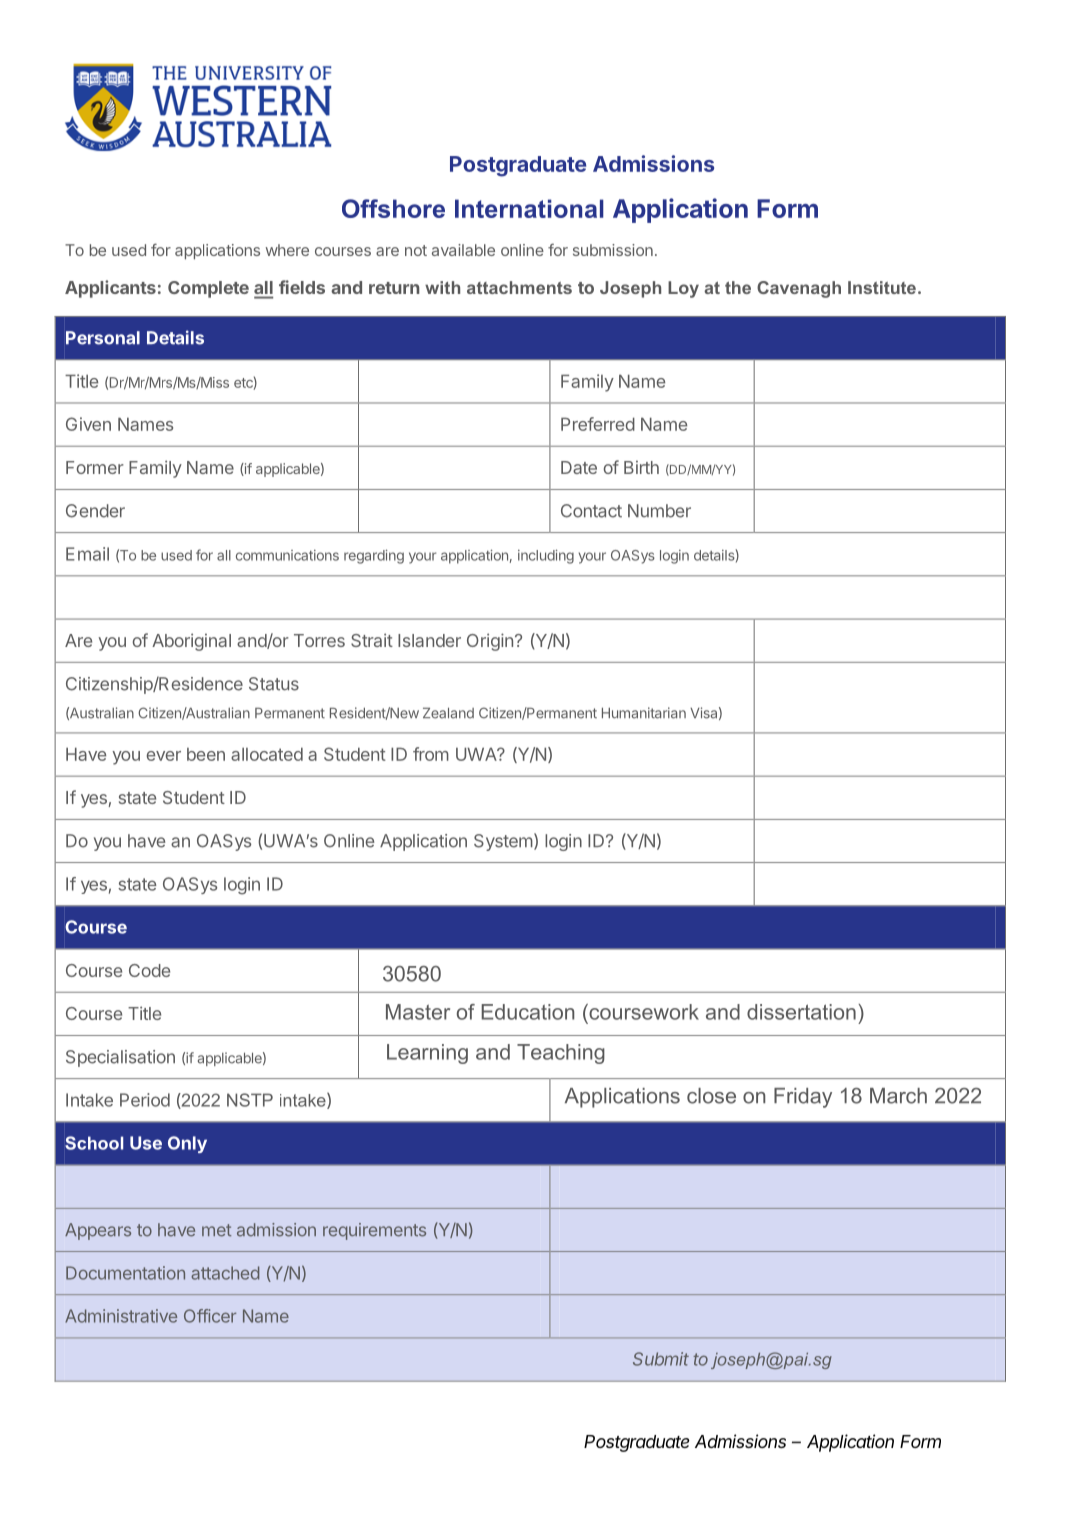 Image resolution: width=1072 pixels, height=1516 pixels. What do you see at coordinates (644, 713) in the page?
I see `Humanitarian` at bounding box center [644, 713].
